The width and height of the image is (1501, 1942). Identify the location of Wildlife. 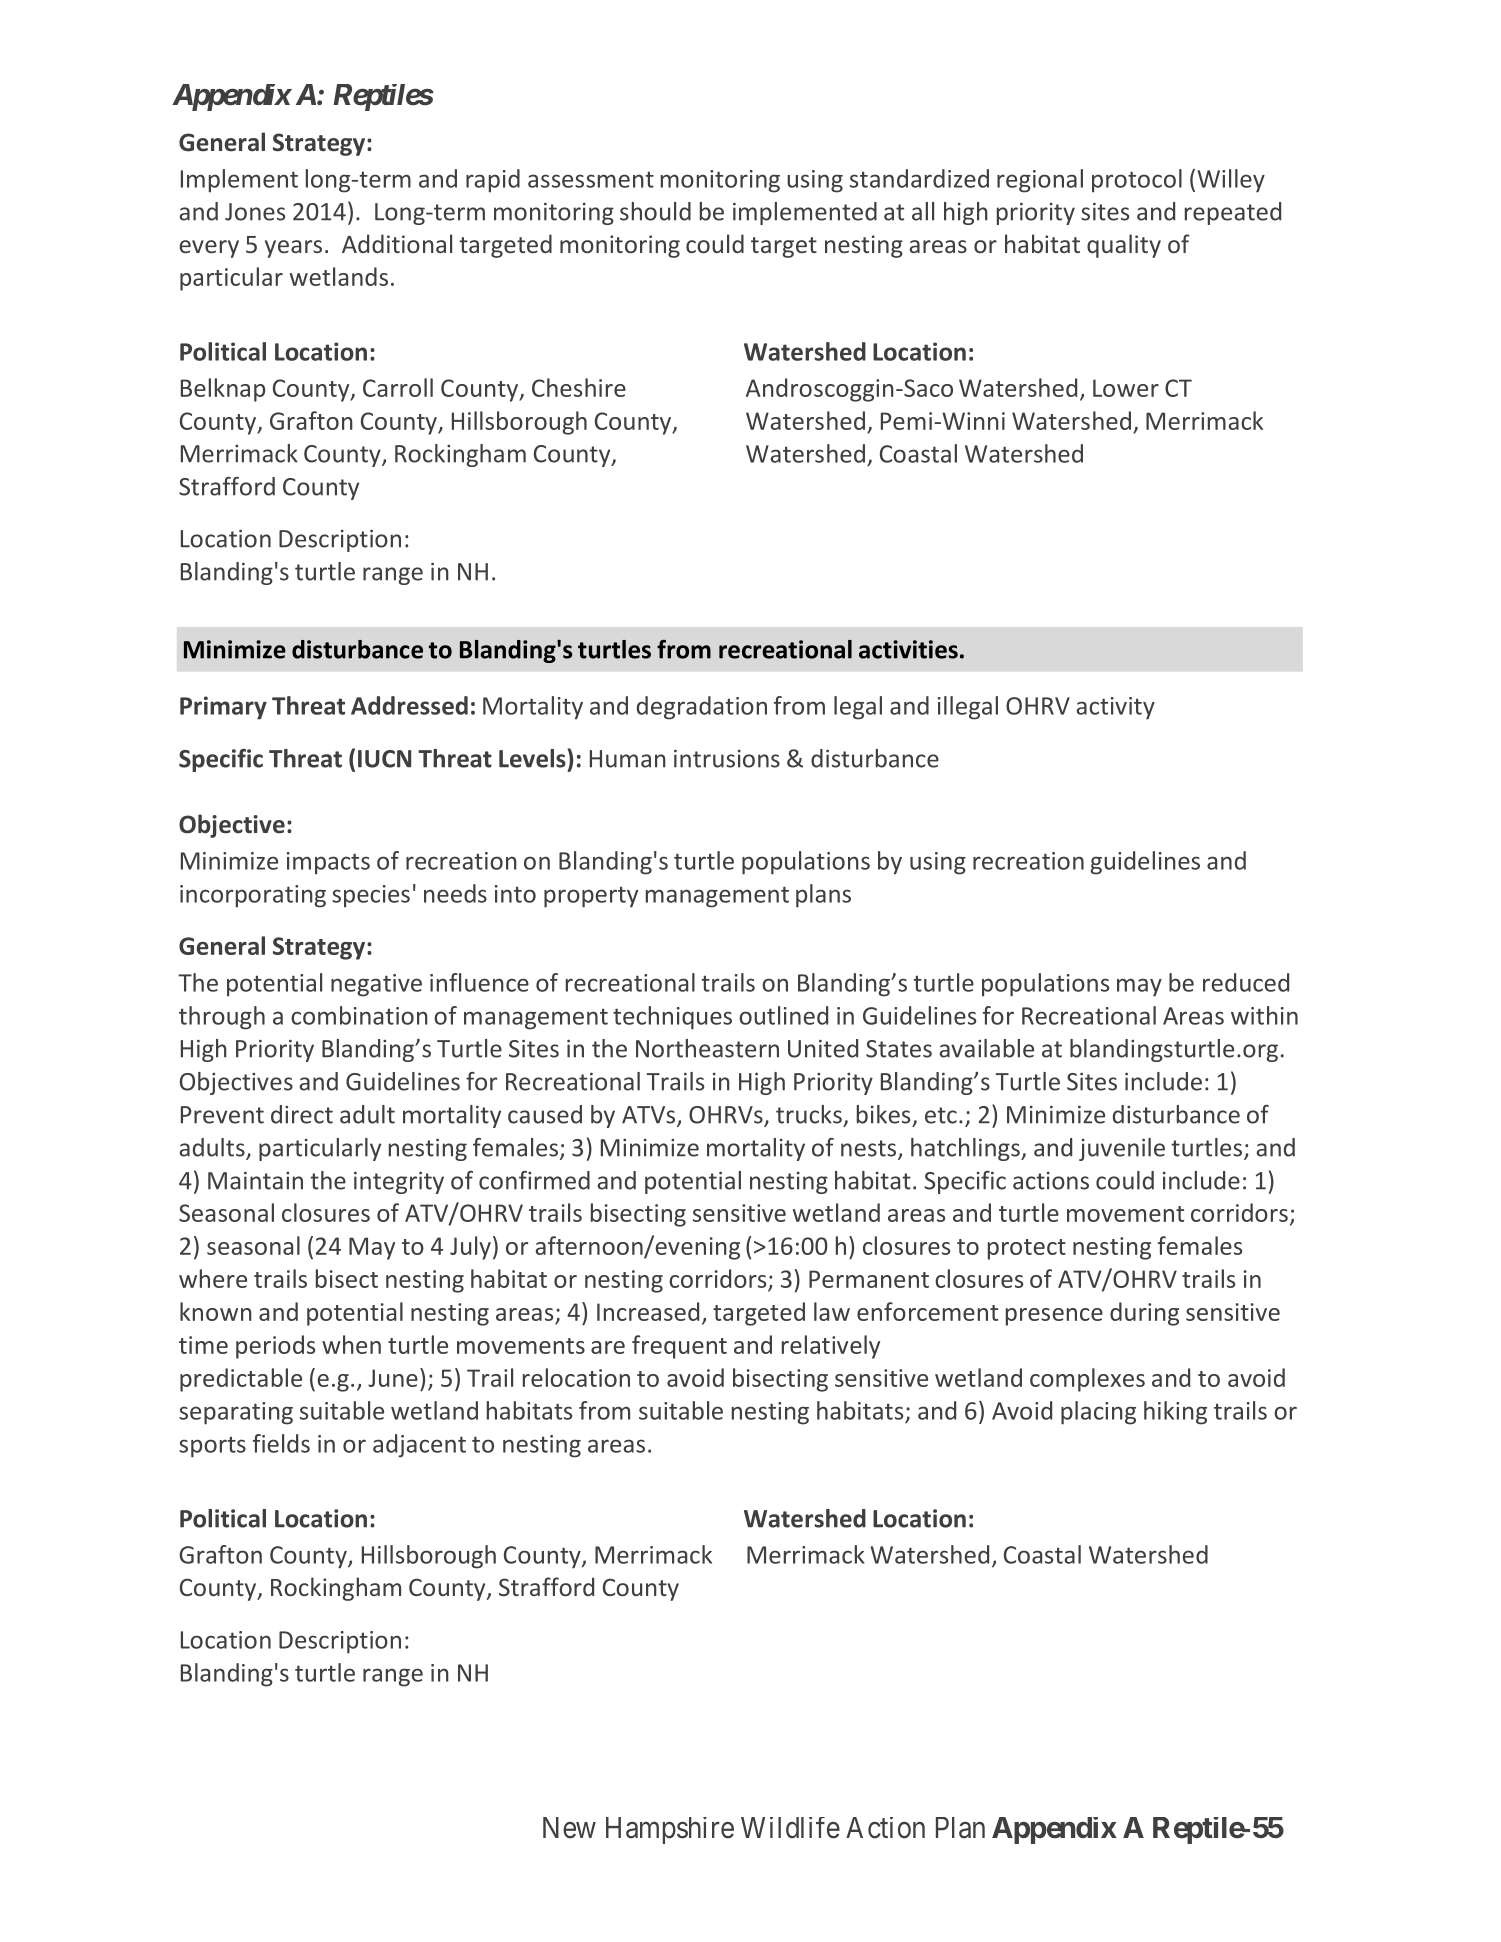
(790, 1828).
